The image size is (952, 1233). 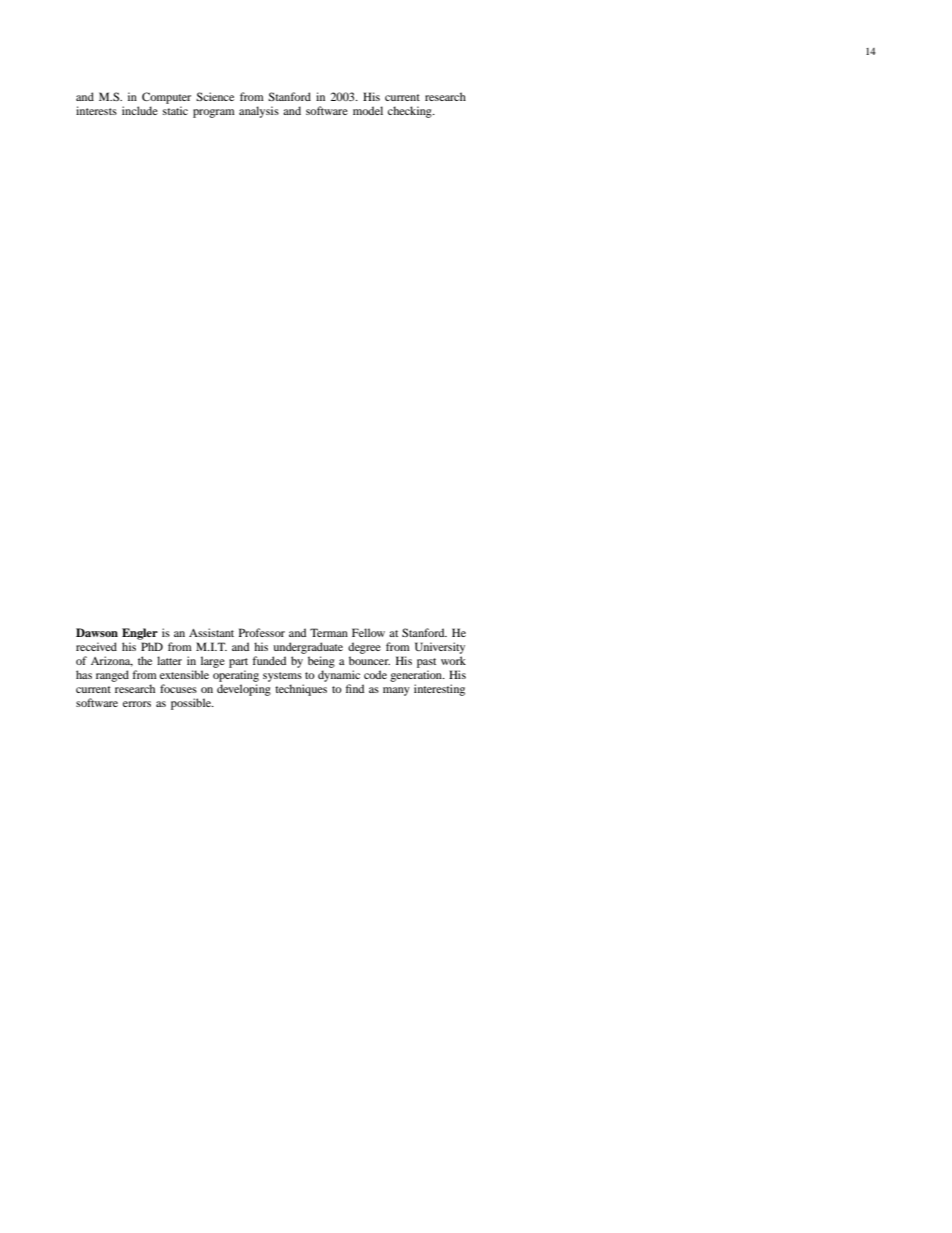 I want to click on Professor, so click(x=262, y=632).
